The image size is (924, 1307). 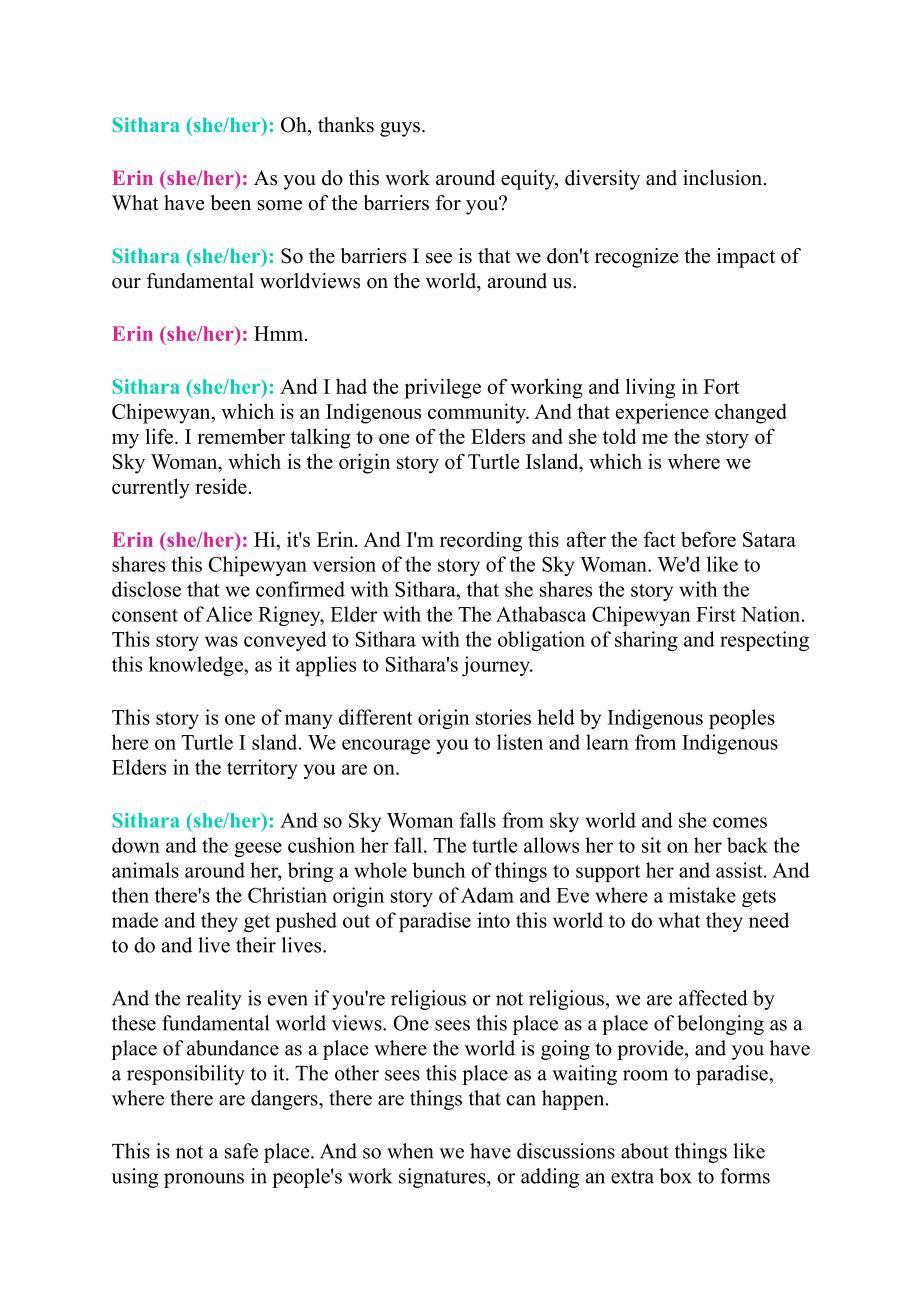 I want to click on reside, so click(x=221, y=486).
